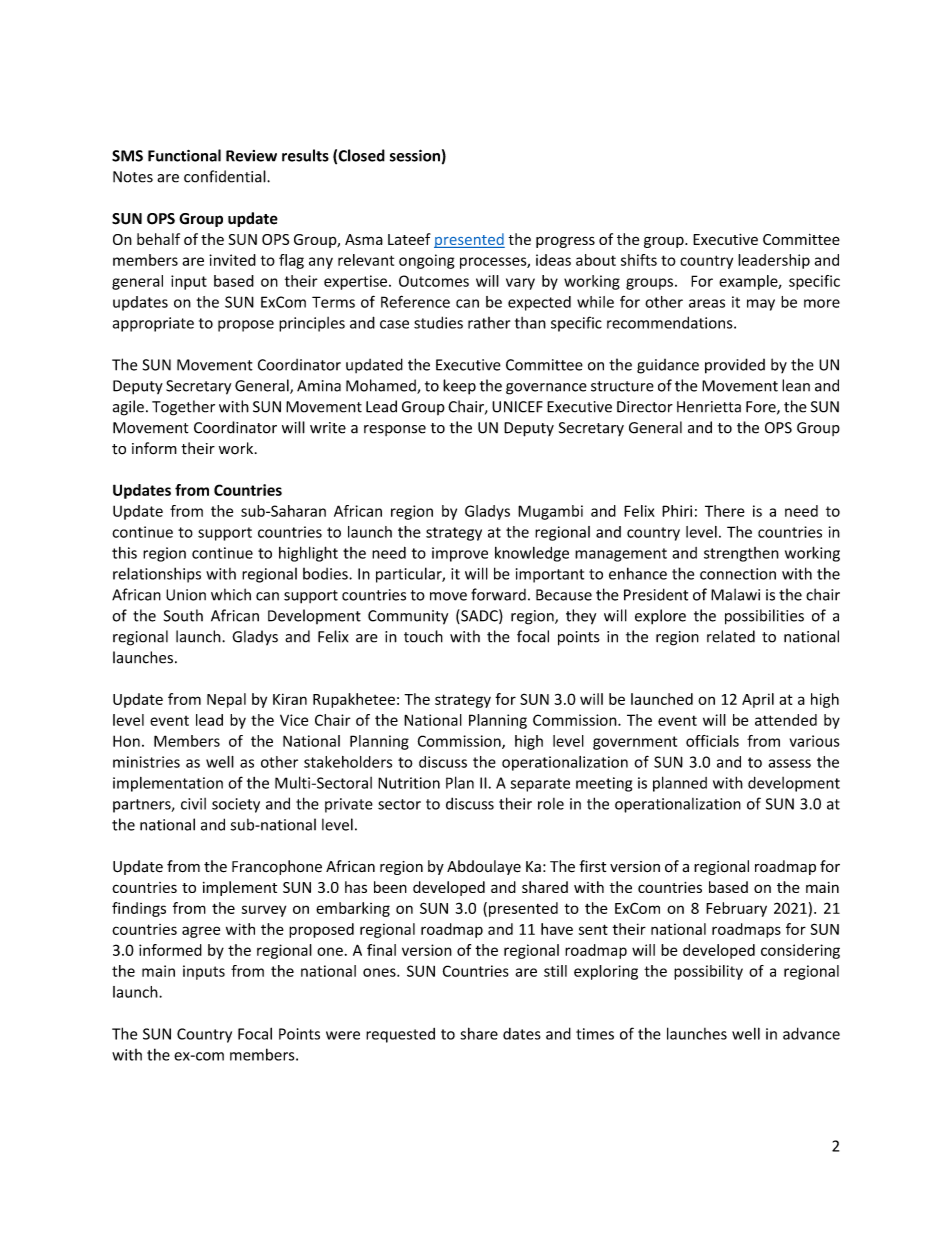 This screenshot has width=952, height=1233. What do you see at coordinates (639, 260) in the screenshot?
I see `shifts` at bounding box center [639, 260].
